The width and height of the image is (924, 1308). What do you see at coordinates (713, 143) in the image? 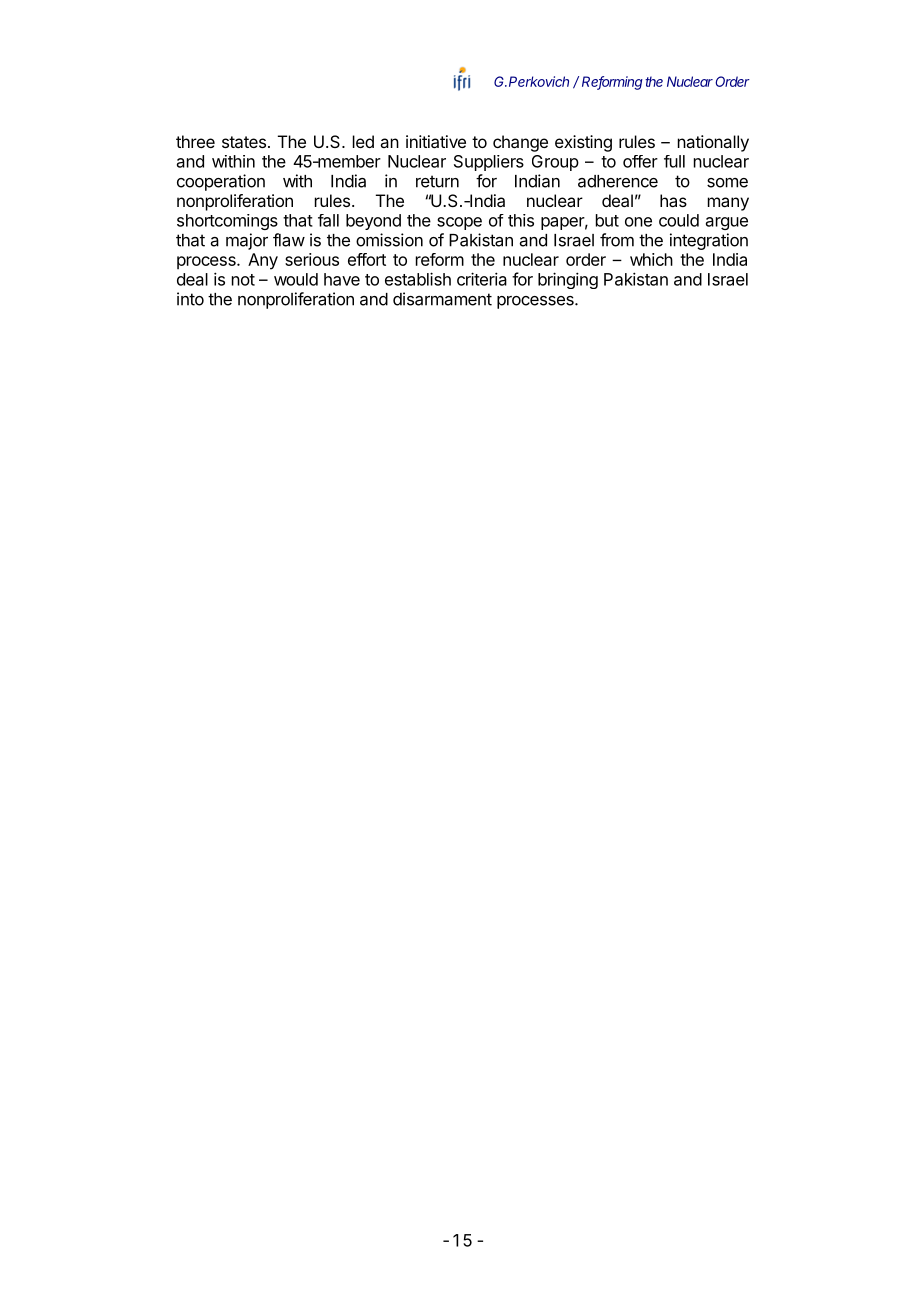
I see `nationally` at bounding box center [713, 143].
